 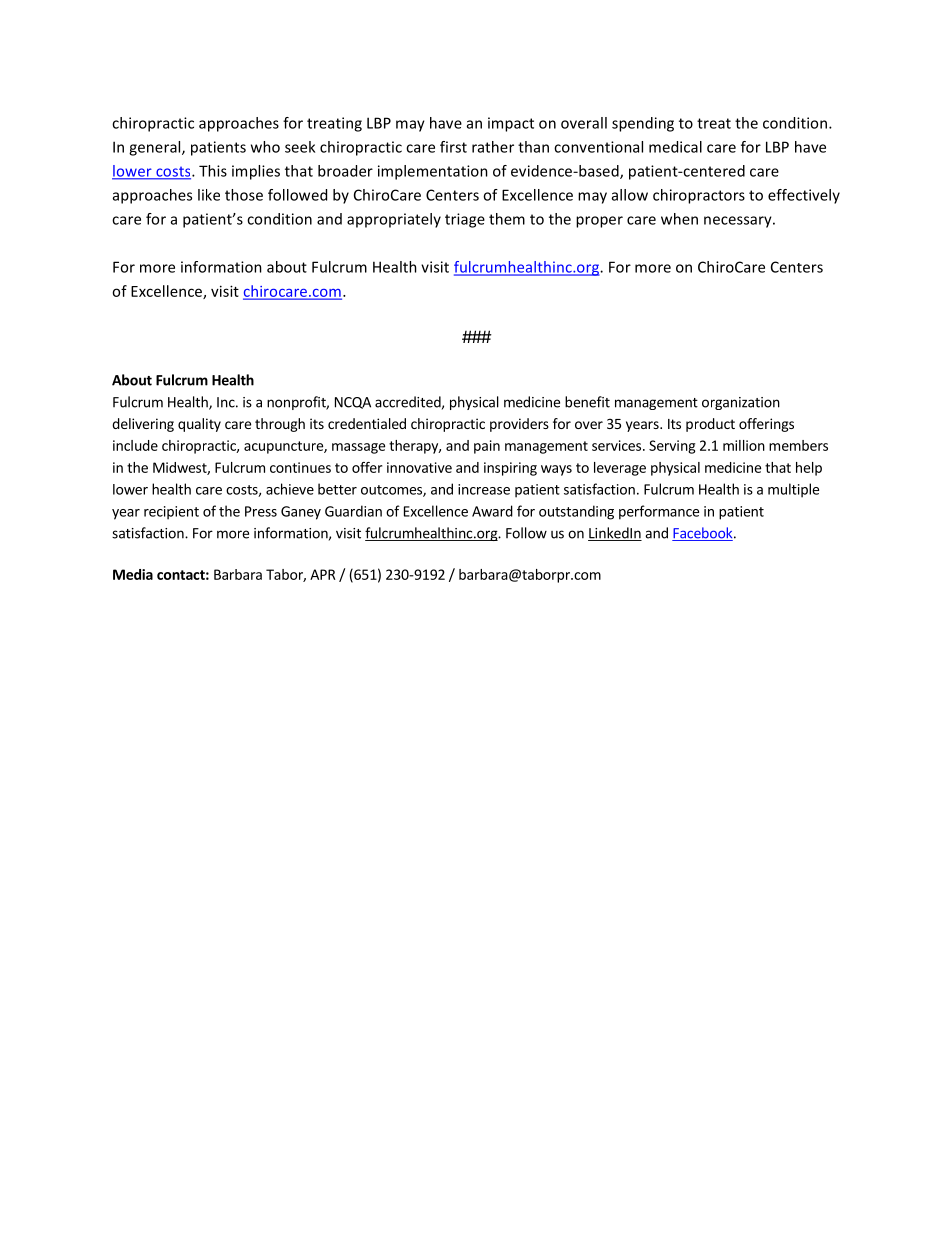 I want to click on performance, so click(x=659, y=512).
